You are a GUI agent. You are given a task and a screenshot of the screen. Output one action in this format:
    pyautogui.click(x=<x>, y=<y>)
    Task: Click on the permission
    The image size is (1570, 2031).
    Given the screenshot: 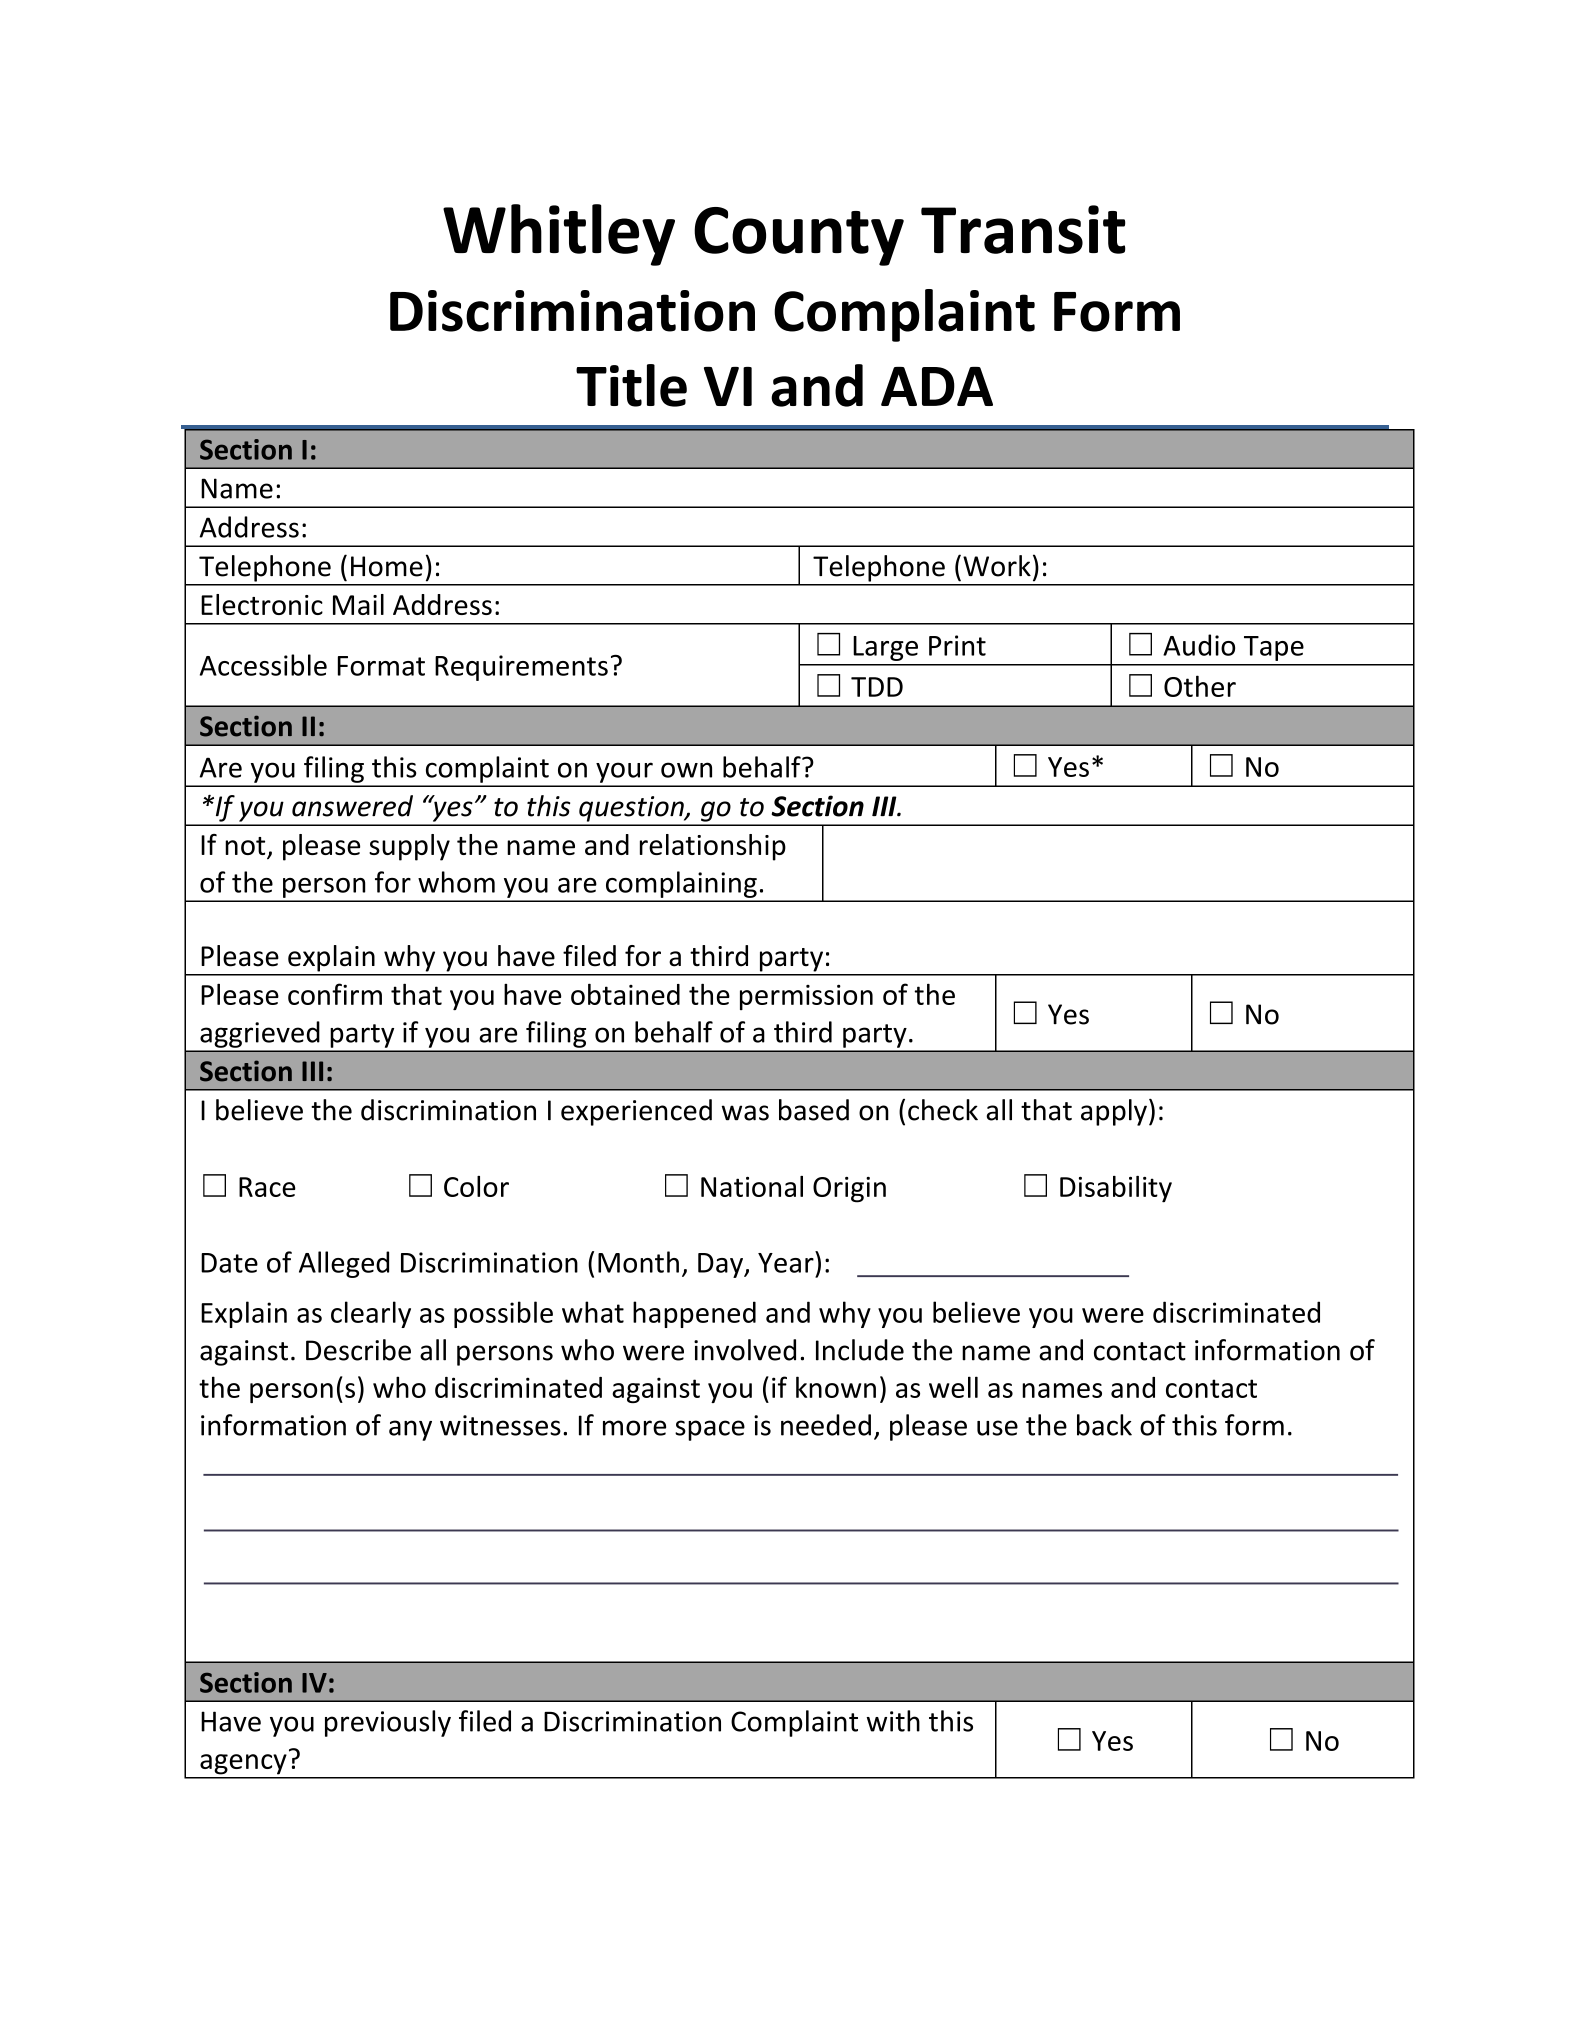 What is the action you would take?
    pyautogui.click(x=806, y=997)
